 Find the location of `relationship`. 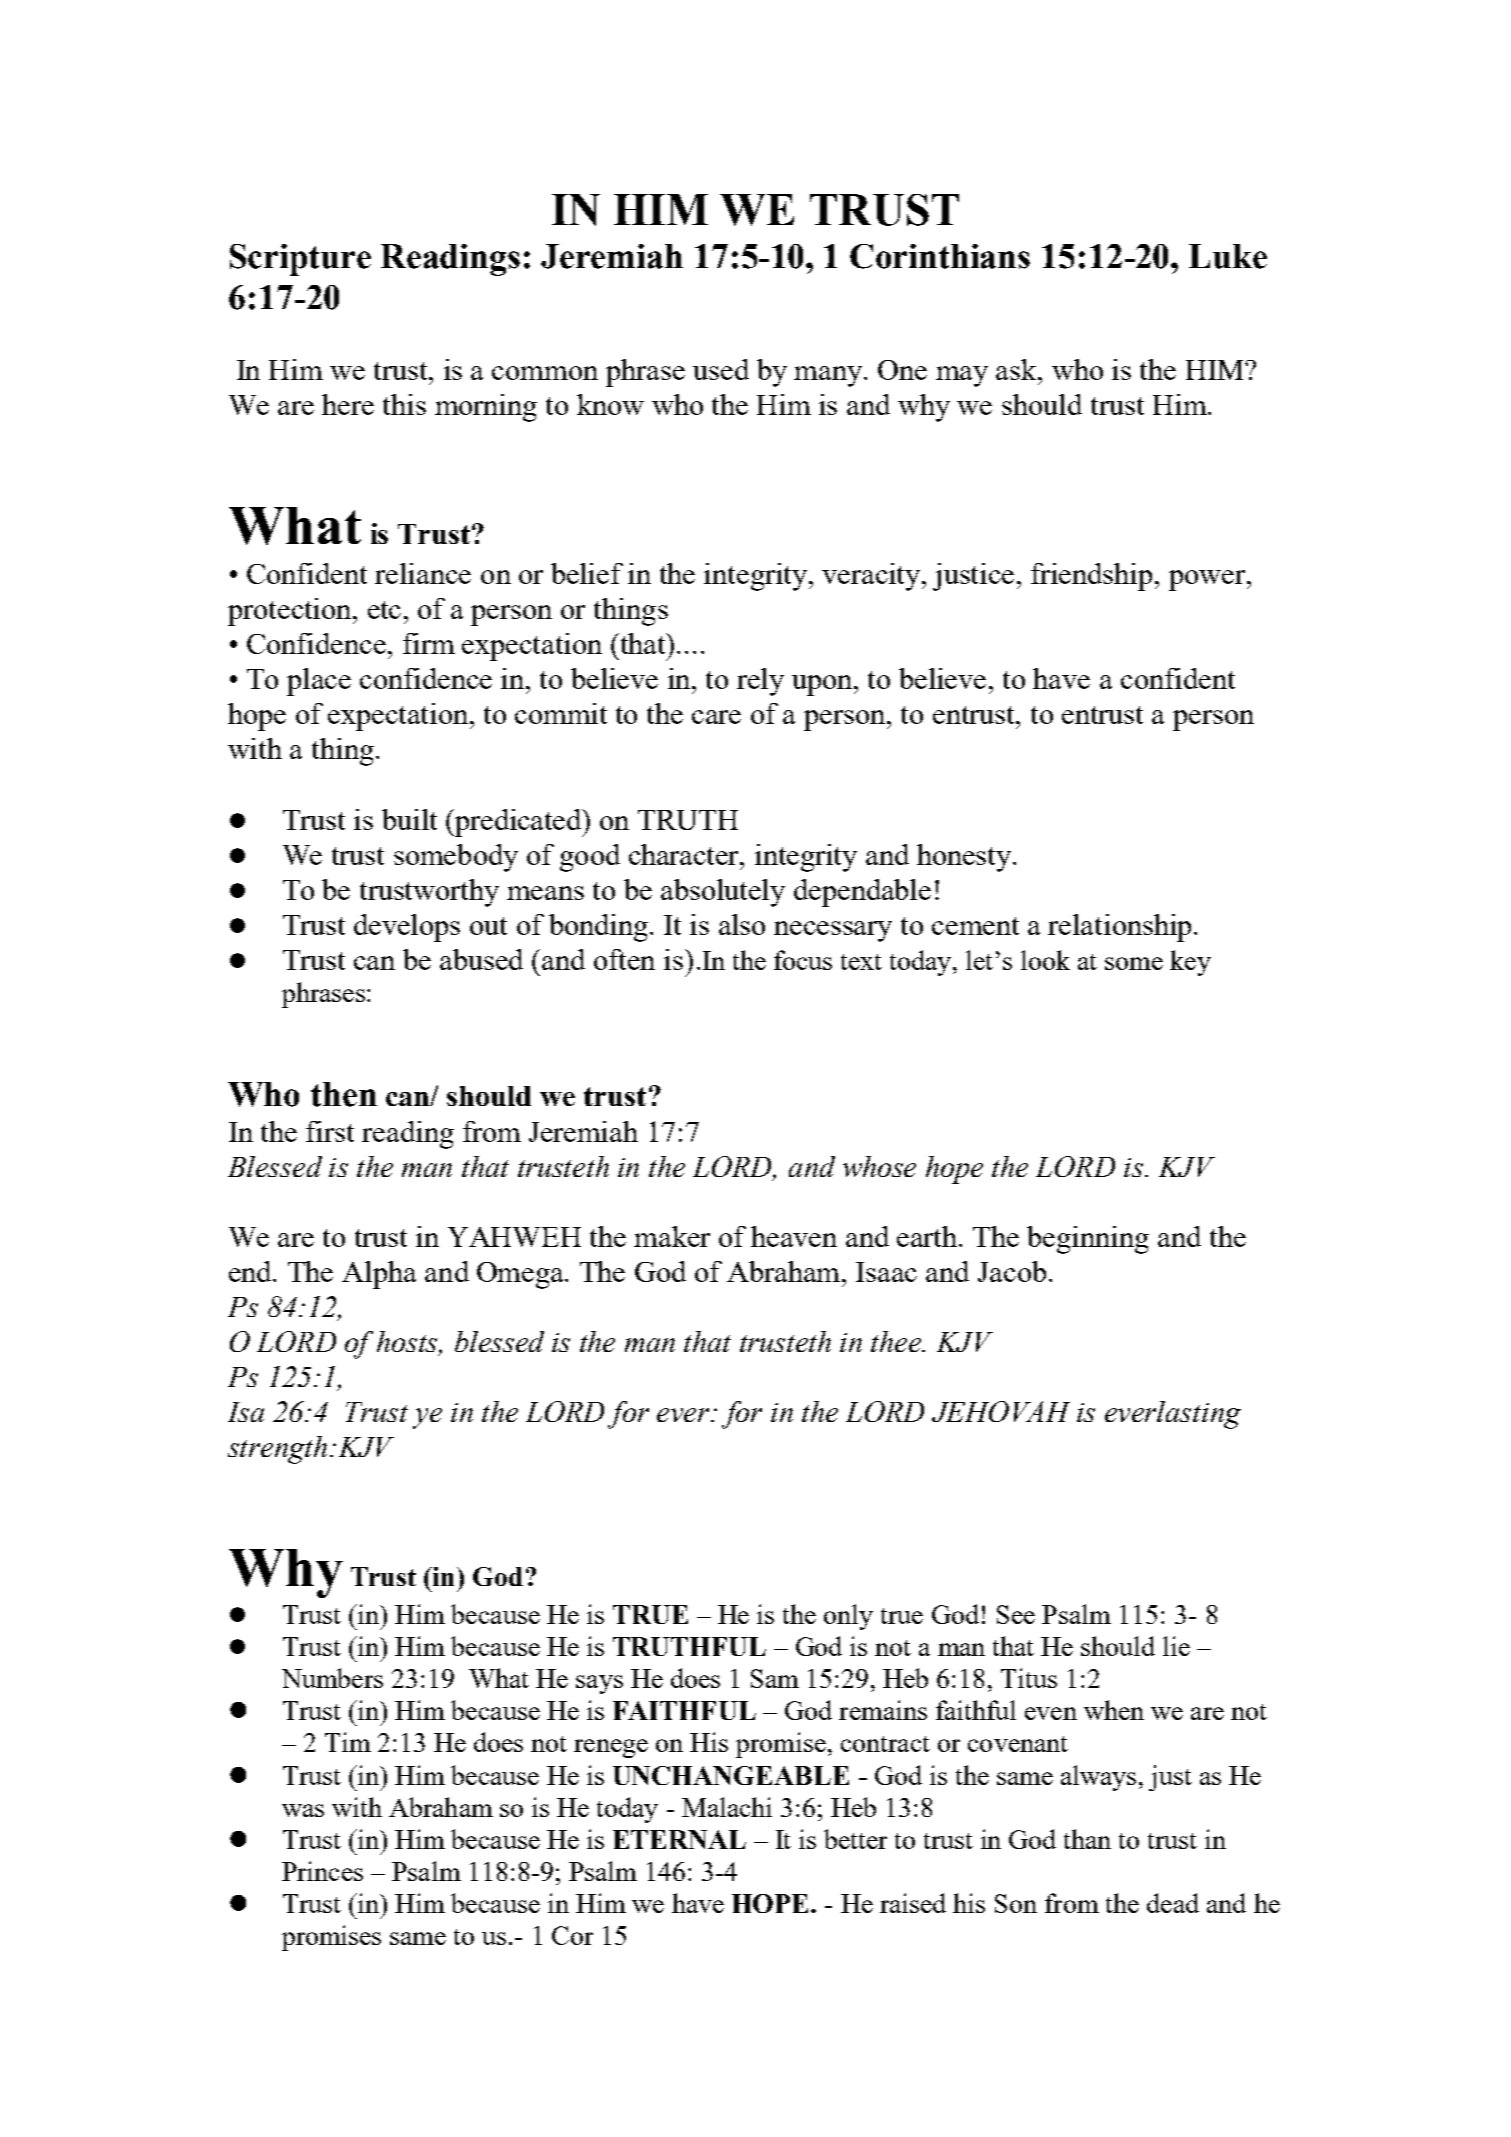

relationship is located at coordinates (1119, 928).
